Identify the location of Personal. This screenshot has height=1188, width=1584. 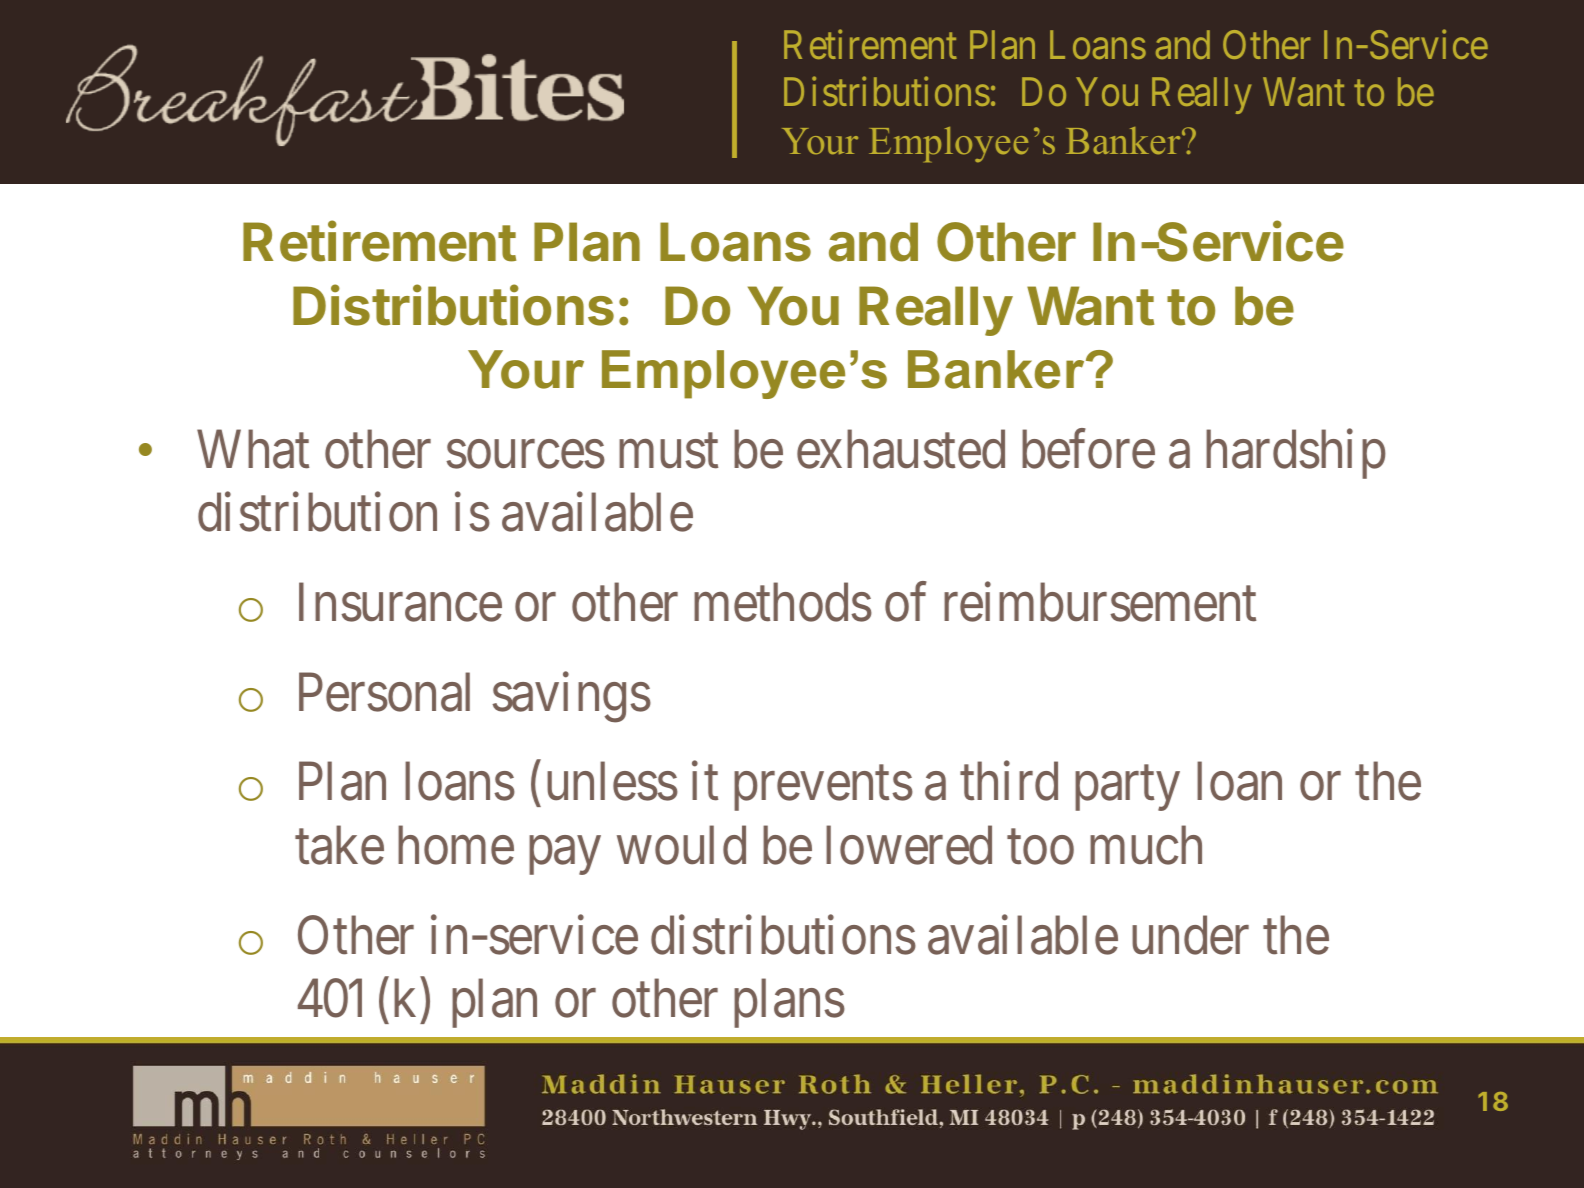
(384, 692).
